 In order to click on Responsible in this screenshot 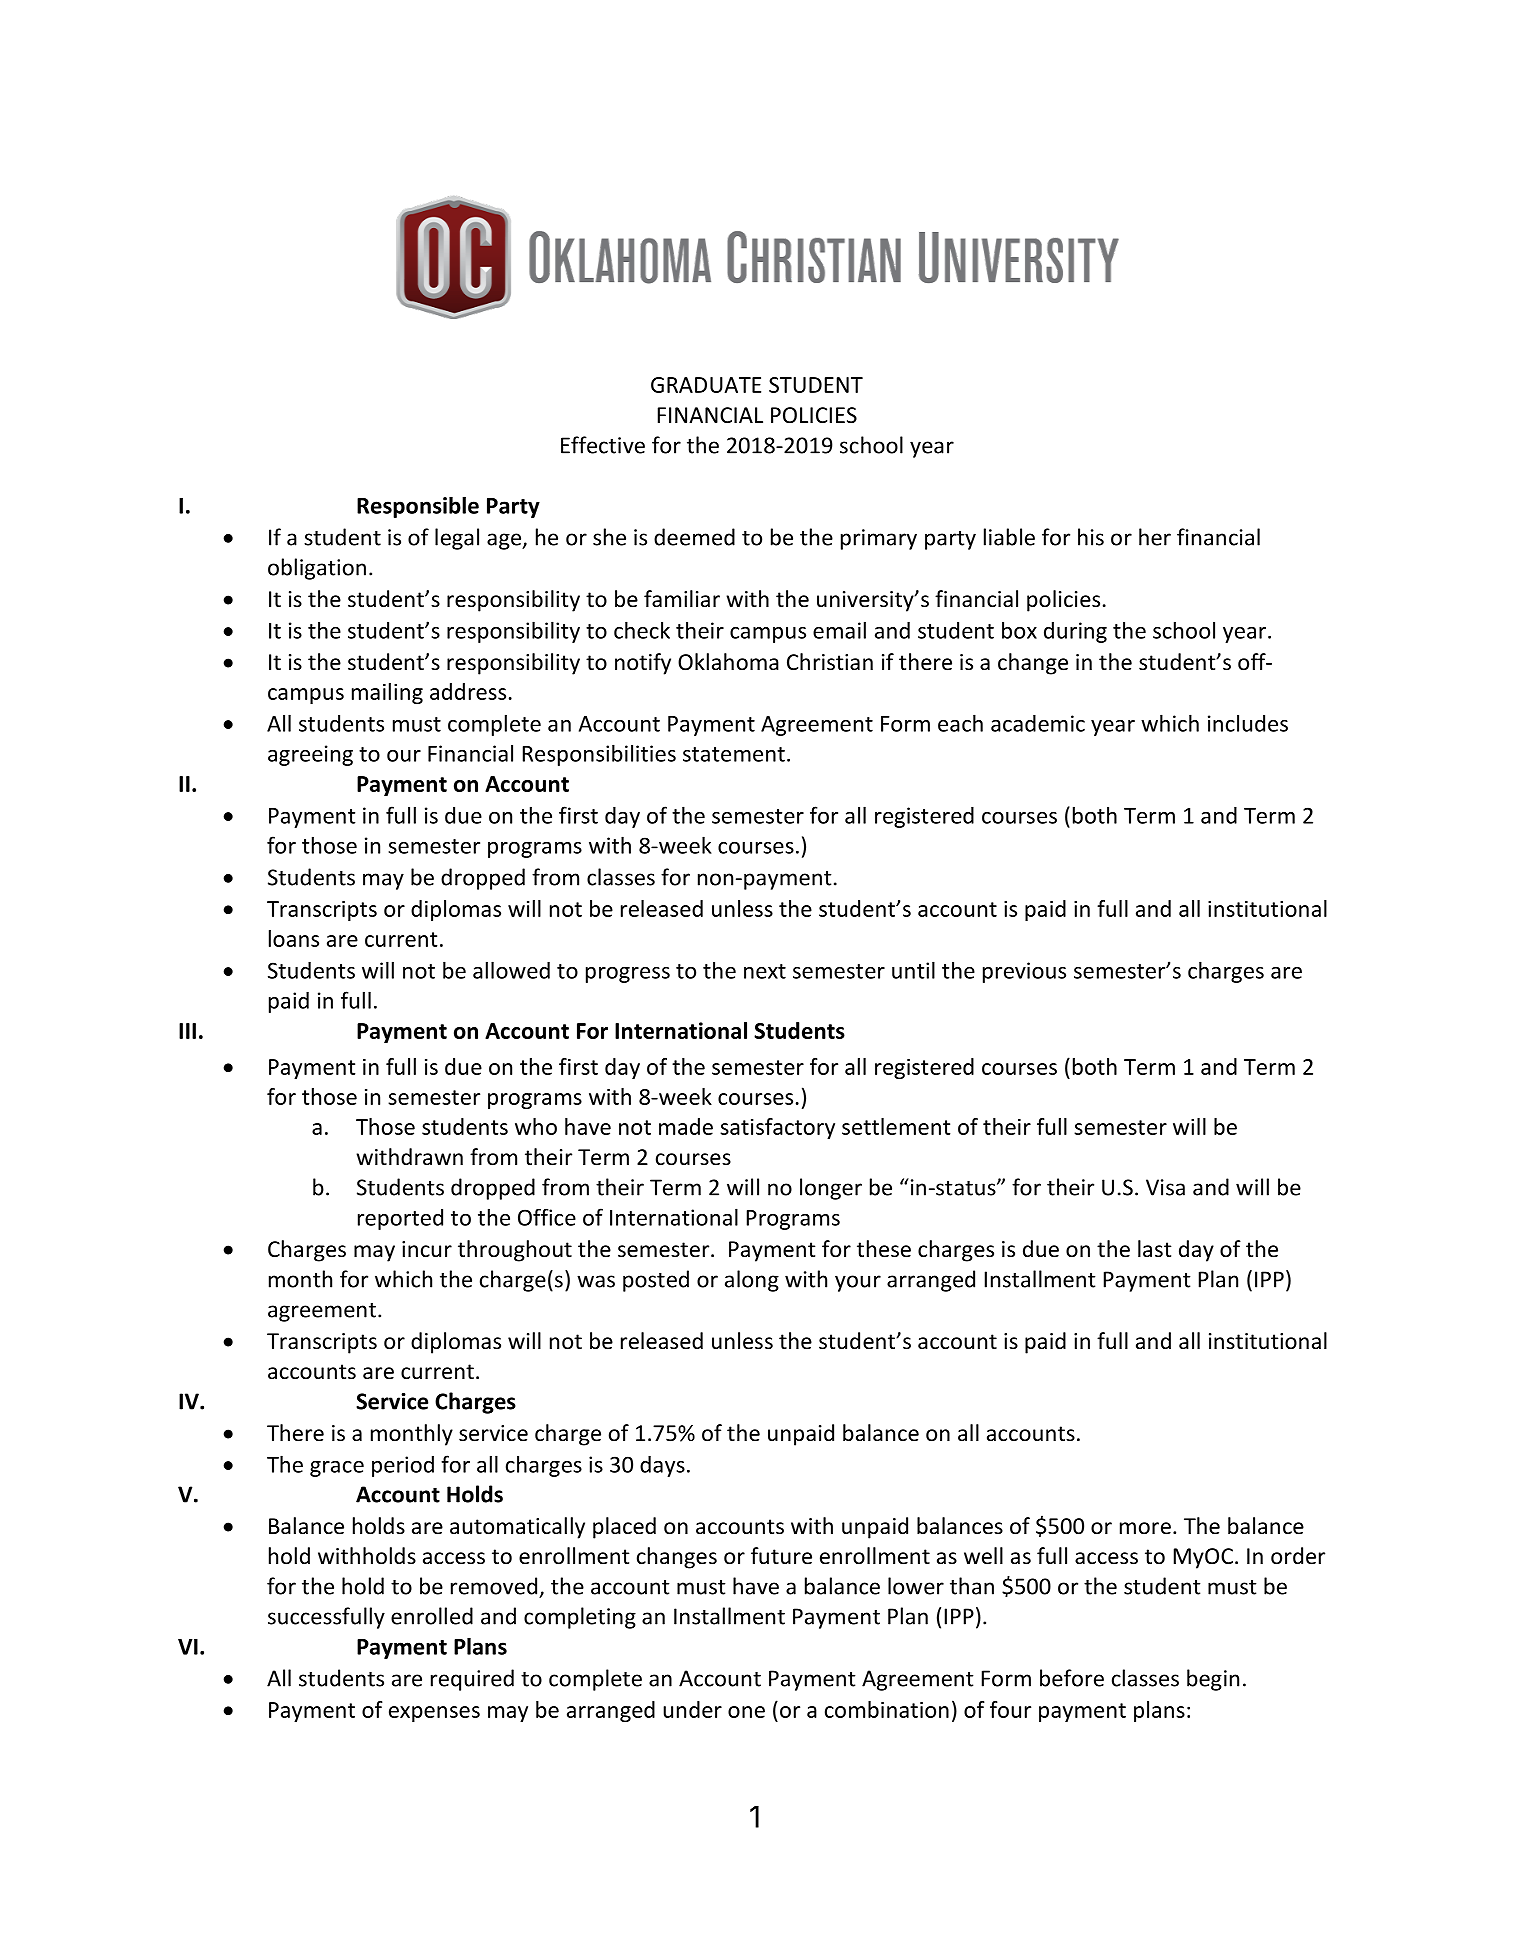, I will do `click(418, 507)`.
